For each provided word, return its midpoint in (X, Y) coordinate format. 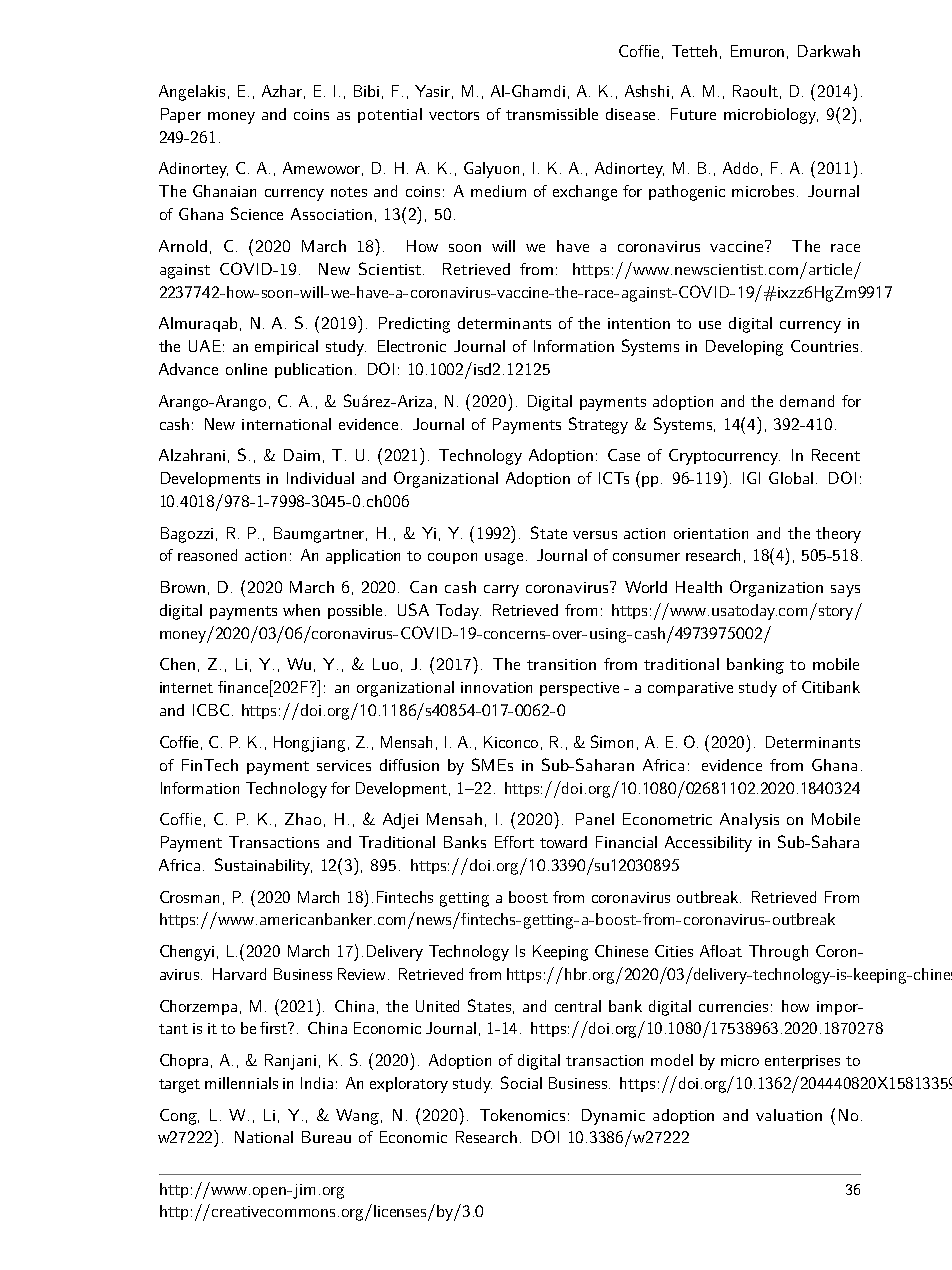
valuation (789, 1115)
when (301, 610)
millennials (241, 1083)
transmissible (552, 114)
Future (693, 114)
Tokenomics (522, 1115)
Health (699, 587)
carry (501, 591)
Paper (181, 115)
